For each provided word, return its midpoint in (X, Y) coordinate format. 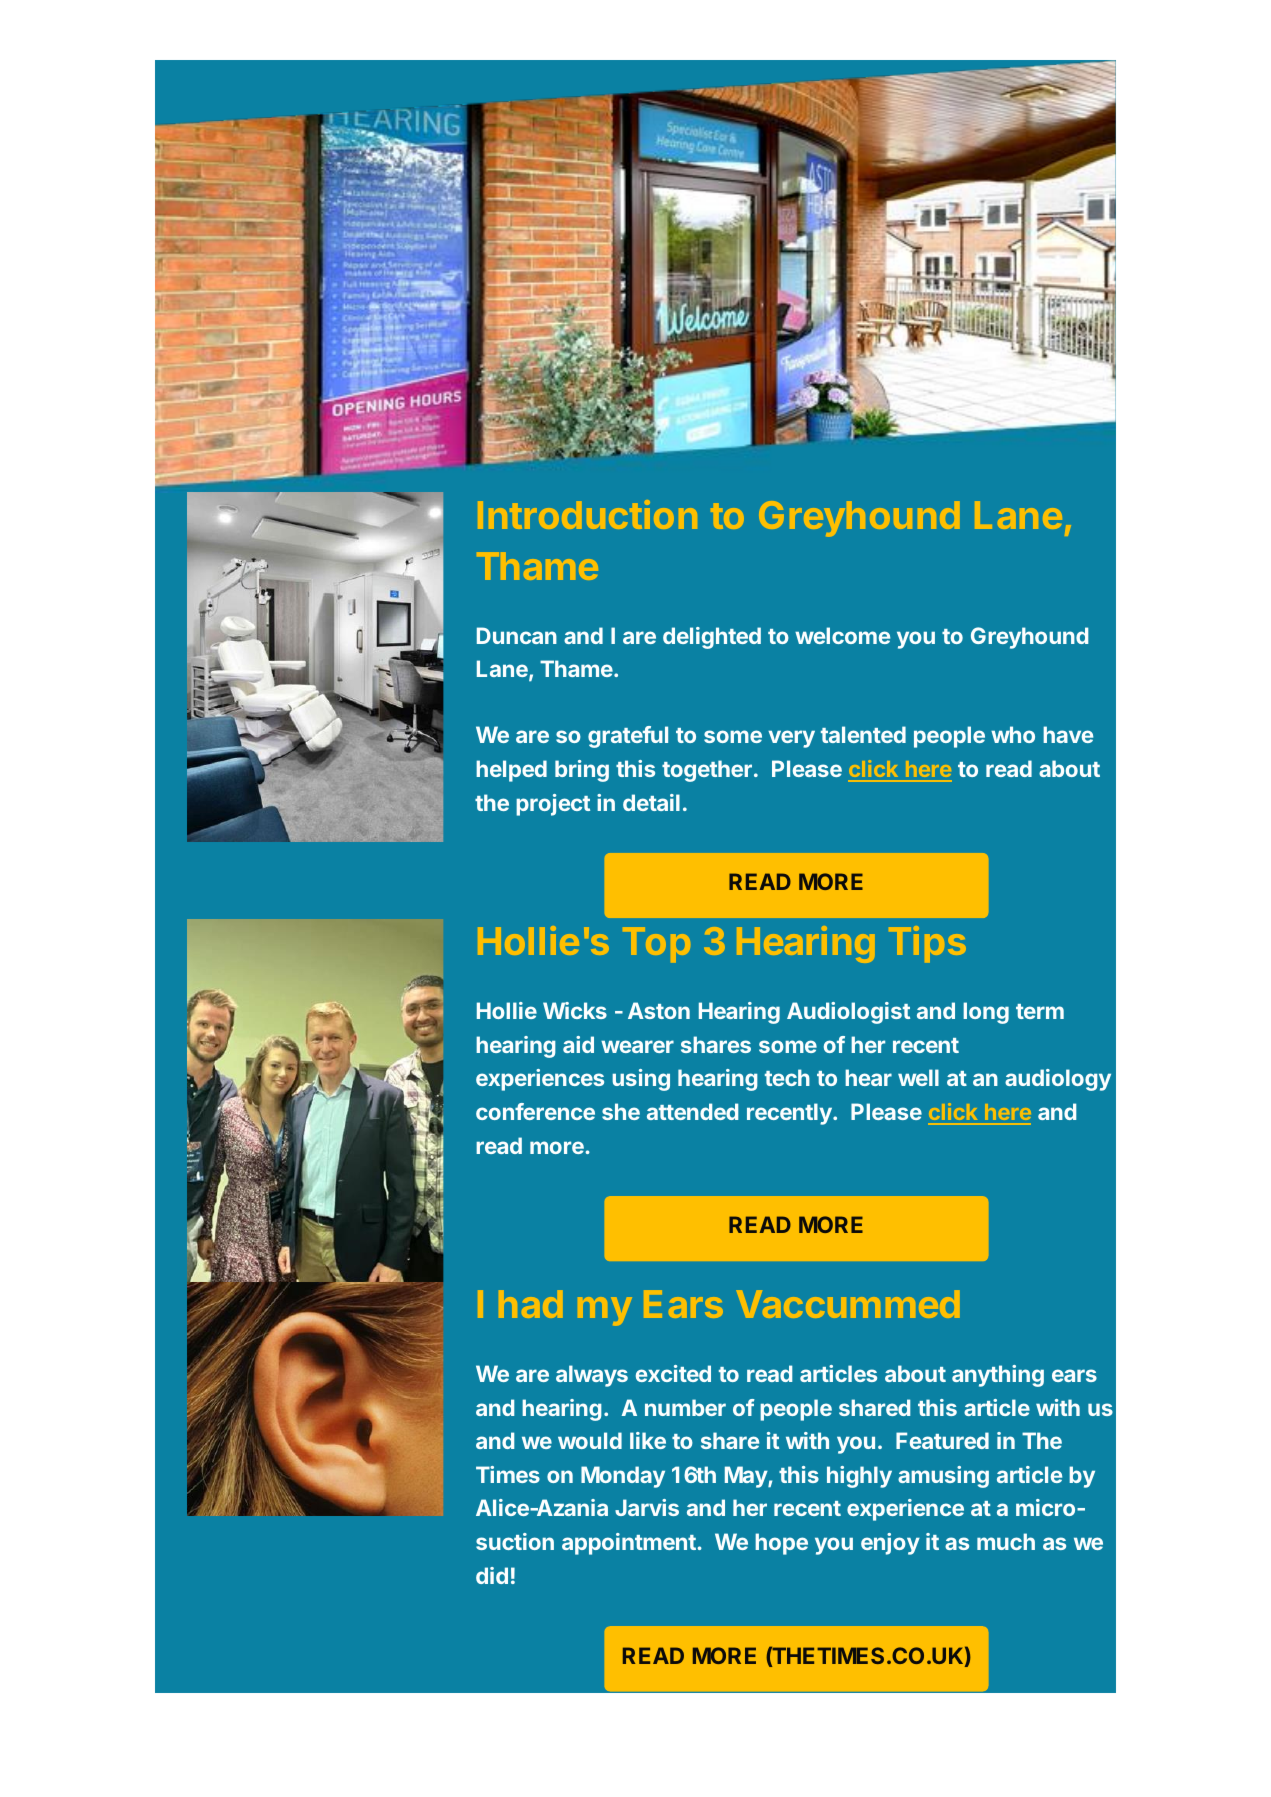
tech (787, 1077)
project (553, 805)
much (1006, 1541)
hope (781, 1544)
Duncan (517, 635)
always (592, 1376)
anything (998, 1376)
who (1013, 734)
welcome (842, 635)
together (707, 771)
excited (673, 1373)
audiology (1058, 1080)
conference (535, 1111)
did (492, 1575)
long (986, 1013)
